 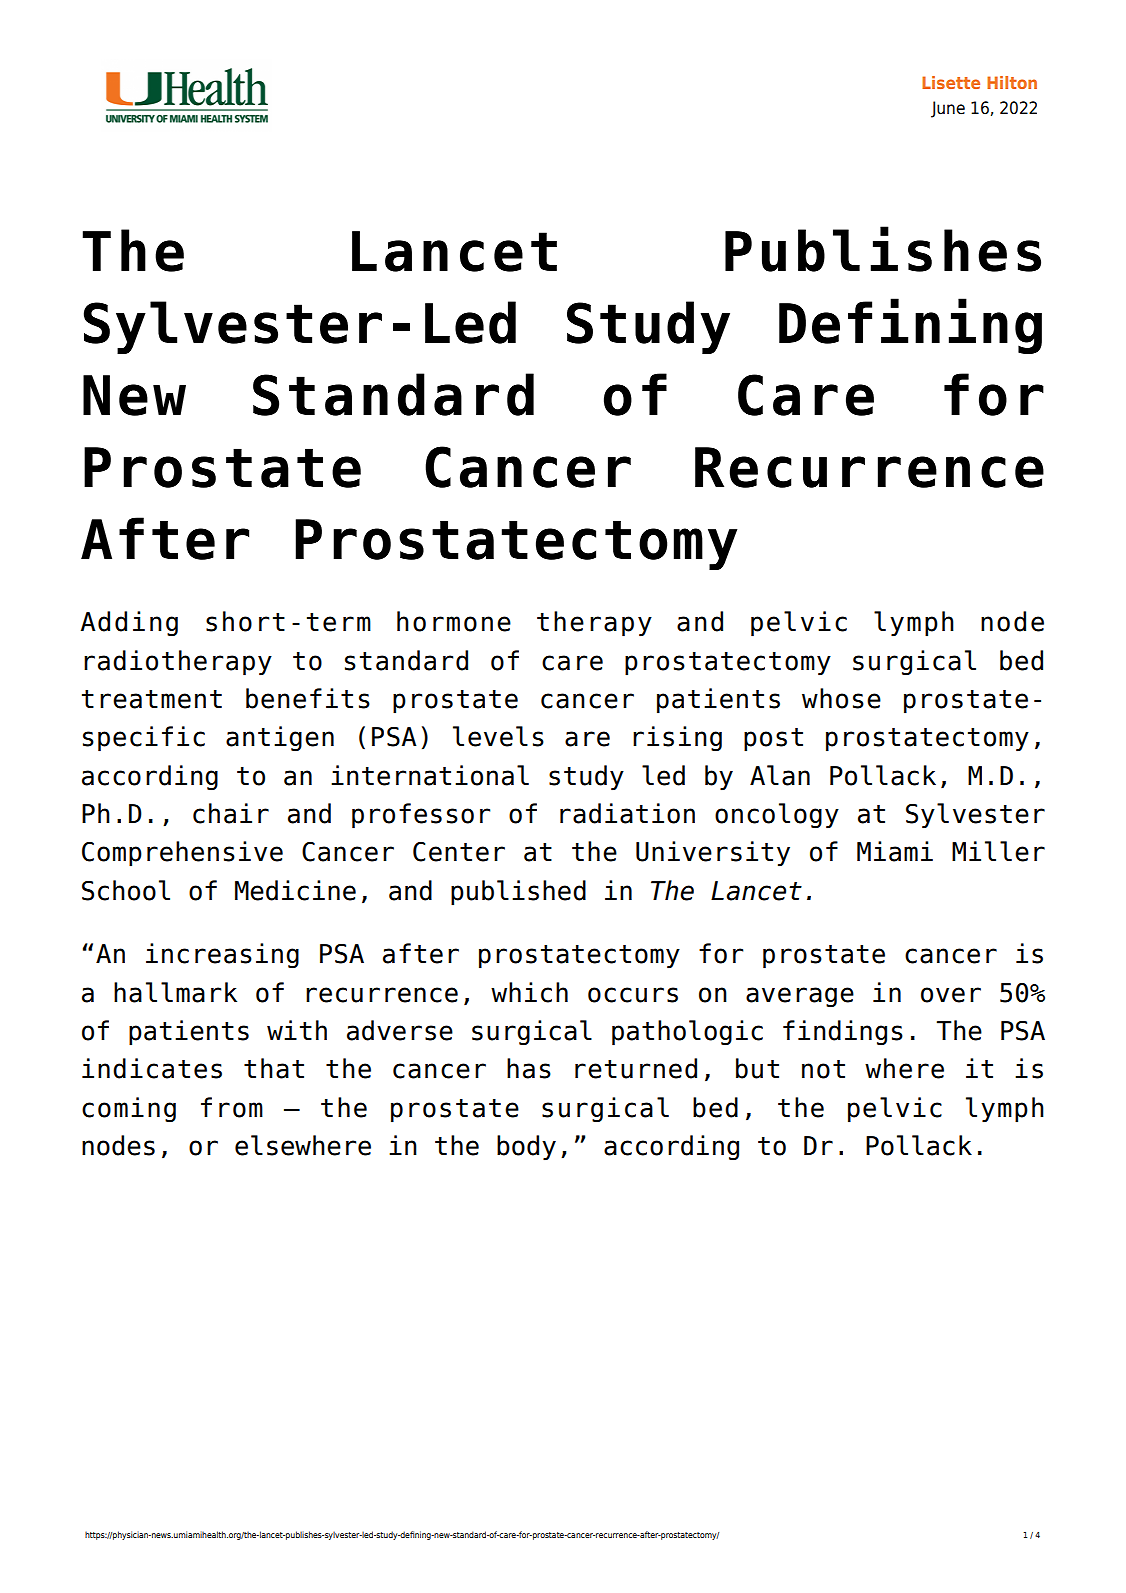 What do you see at coordinates (1012, 82) in the screenshot?
I see `Hilton` at bounding box center [1012, 82].
